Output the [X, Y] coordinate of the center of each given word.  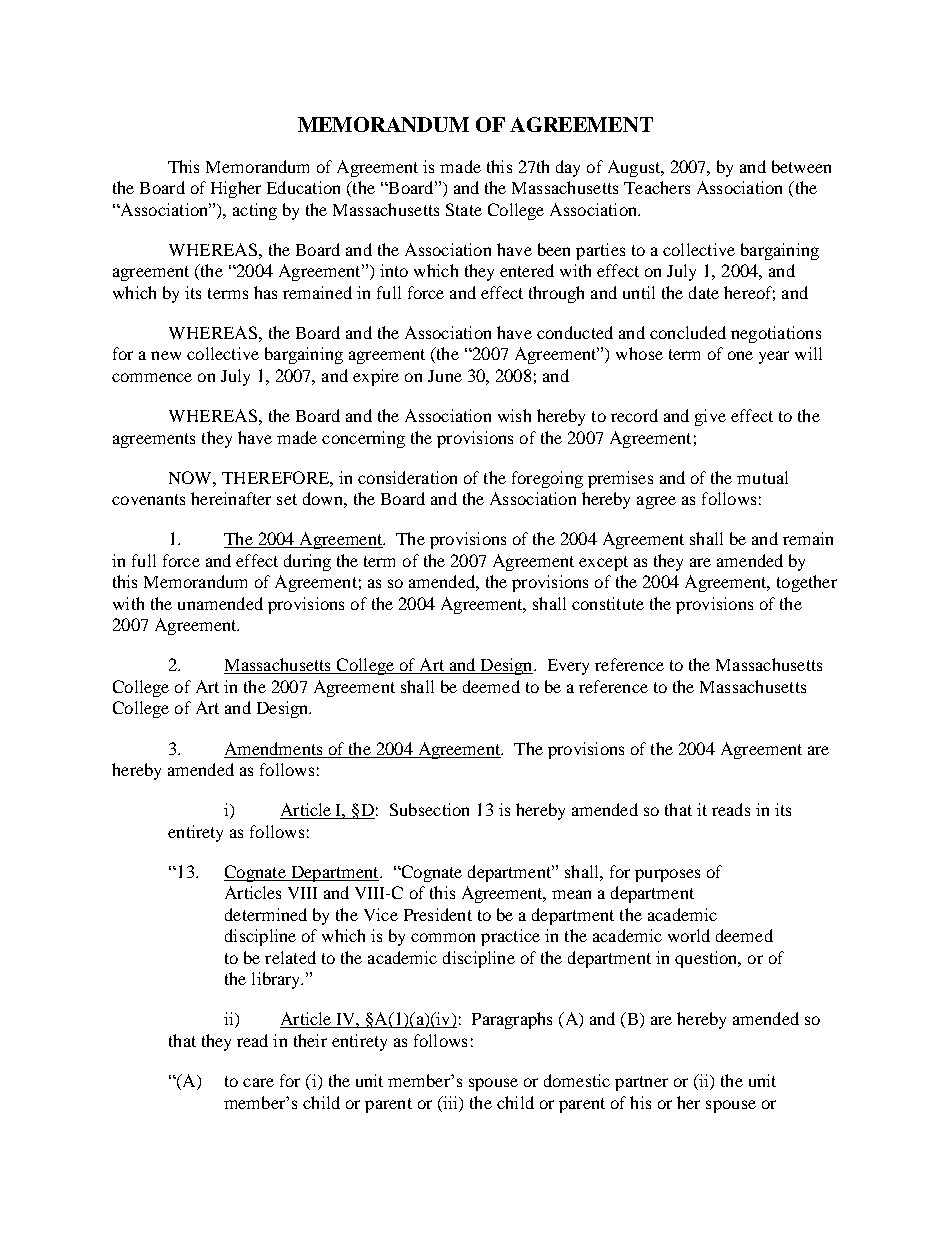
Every [568, 667]
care [258, 1082]
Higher [236, 189]
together [807, 583]
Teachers [657, 187]
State [464, 209]
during [307, 562]
